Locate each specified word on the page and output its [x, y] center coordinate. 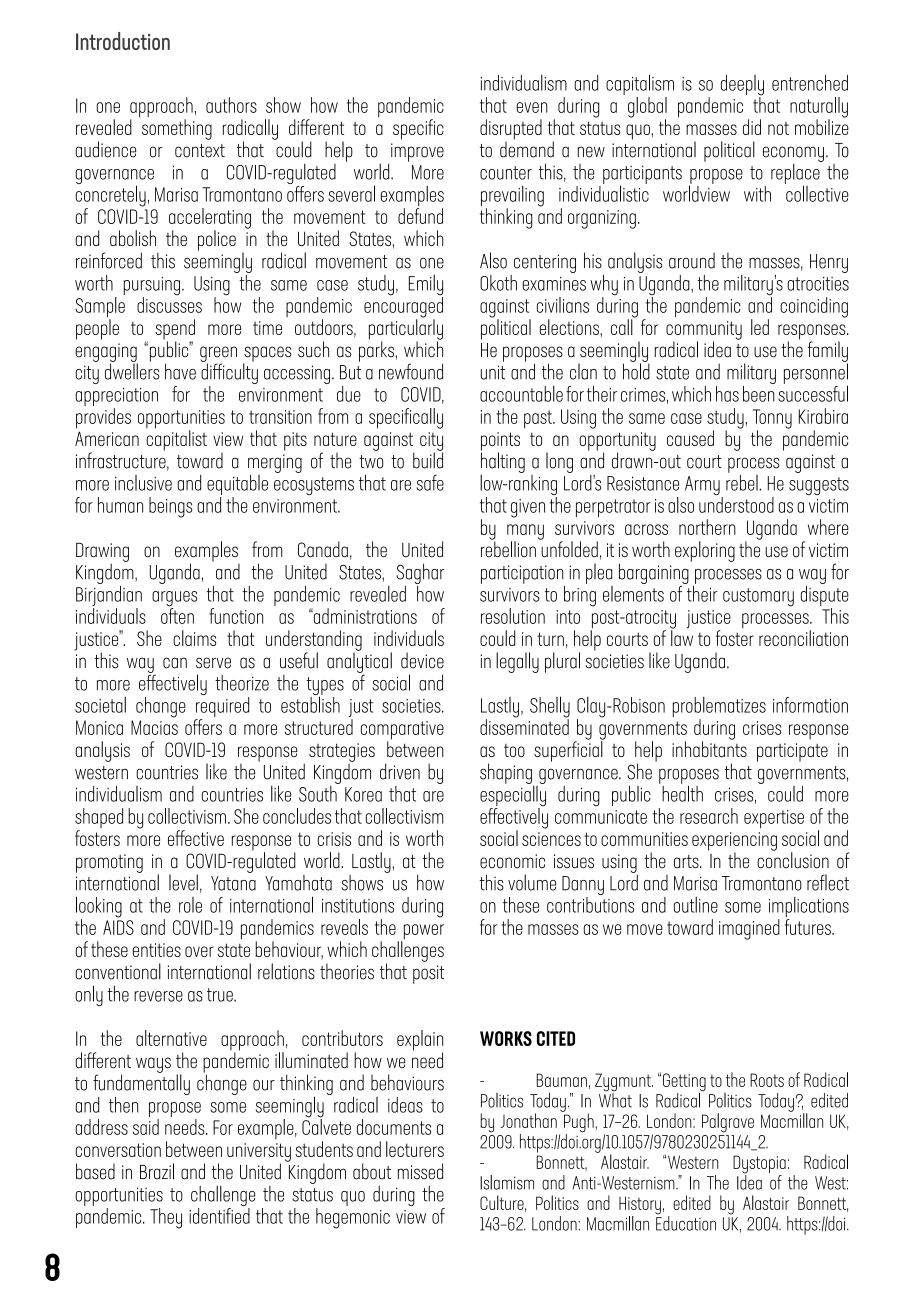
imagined [749, 929]
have [180, 371]
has [727, 394]
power [422, 933]
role [190, 905]
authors [231, 105]
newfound [411, 371]
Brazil [157, 1171]
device [422, 660]
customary [758, 597]
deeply [742, 86]
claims [195, 638]
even [532, 107]
